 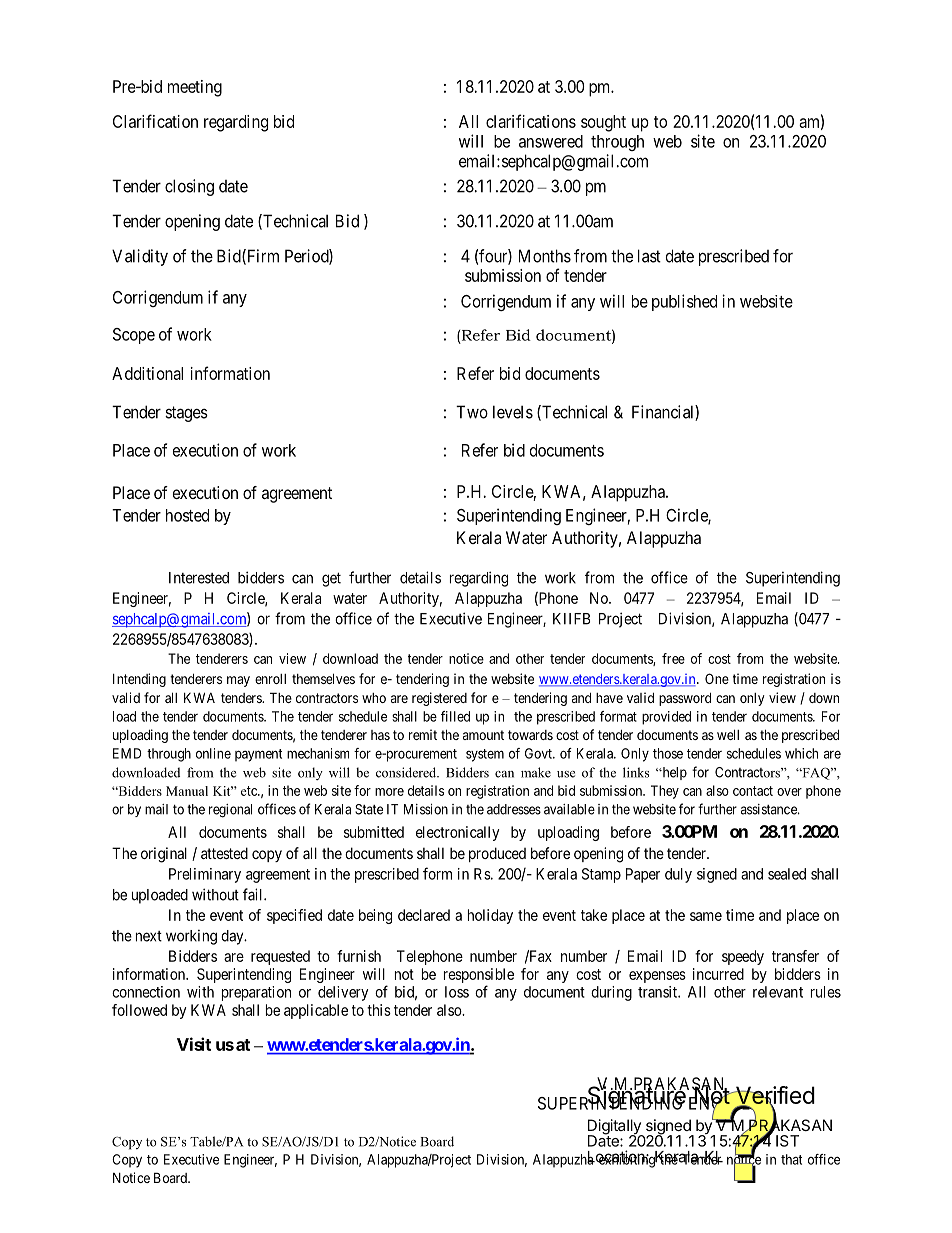 I want to click on registered, so click(x=439, y=699).
